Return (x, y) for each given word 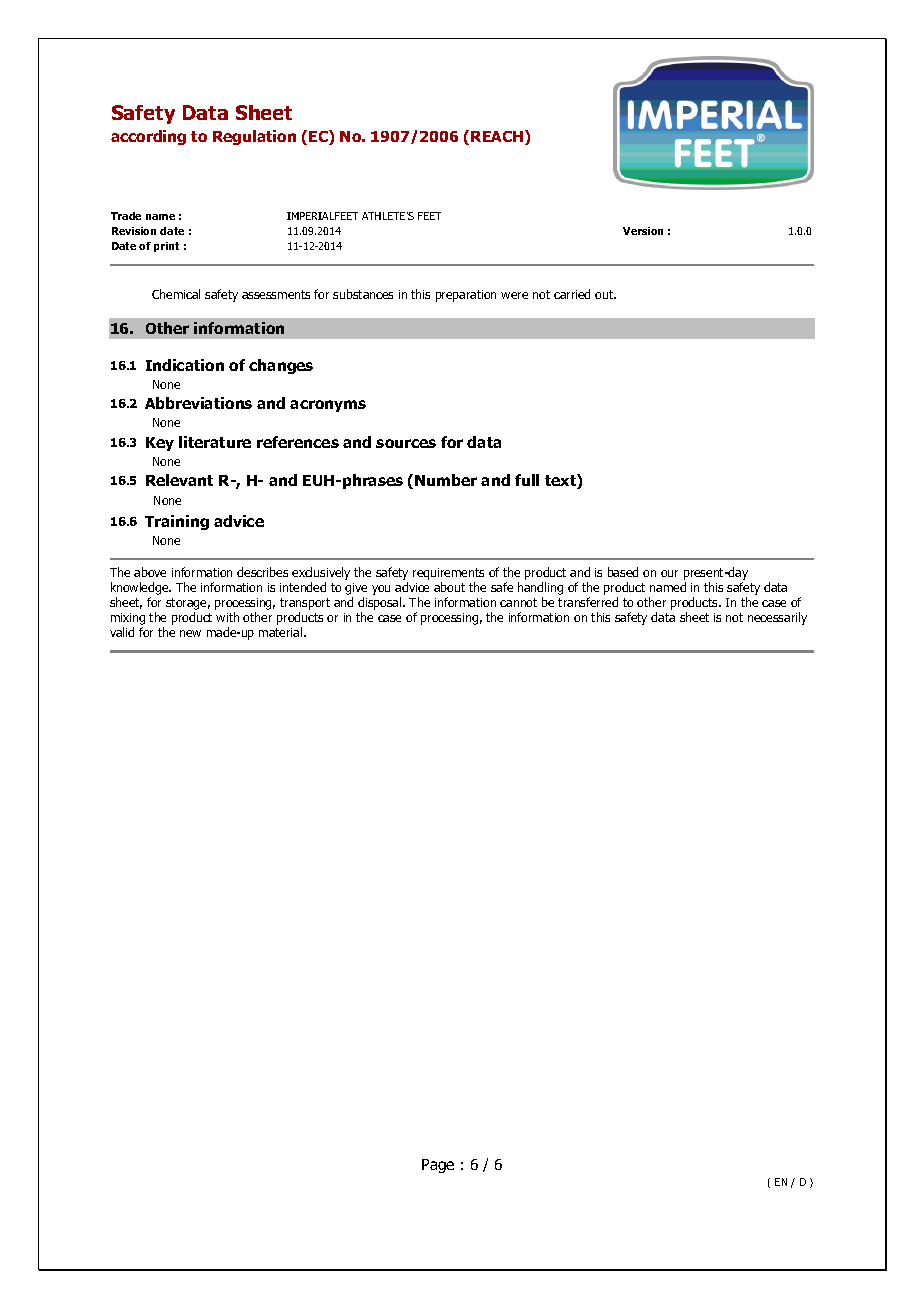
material (282, 632)
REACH (498, 137)
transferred (588, 602)
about (449, 587)
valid (122, 632)
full (527, 480)
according (148, 137)
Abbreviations (198, 403)
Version (643, 231)
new (190, 633)
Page (438, 1166)
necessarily (777, 618)
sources (406, 443)
